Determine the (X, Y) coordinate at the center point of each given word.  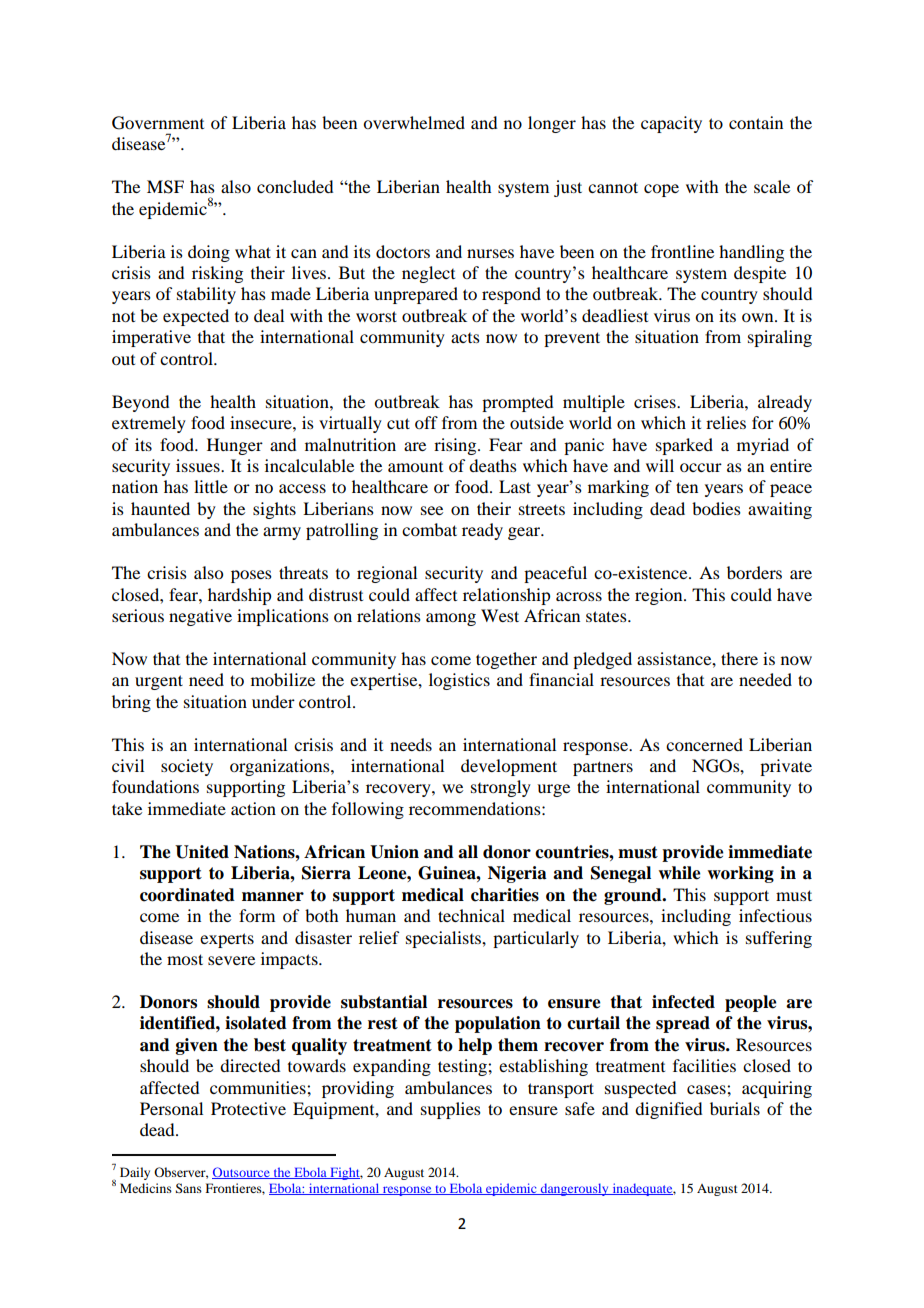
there (739, 658)
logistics (459, 681)
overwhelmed (414, 122)
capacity (671, 124)
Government (158, 123)
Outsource (242, 1173)
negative (200, 617)
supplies (451, 1110)
